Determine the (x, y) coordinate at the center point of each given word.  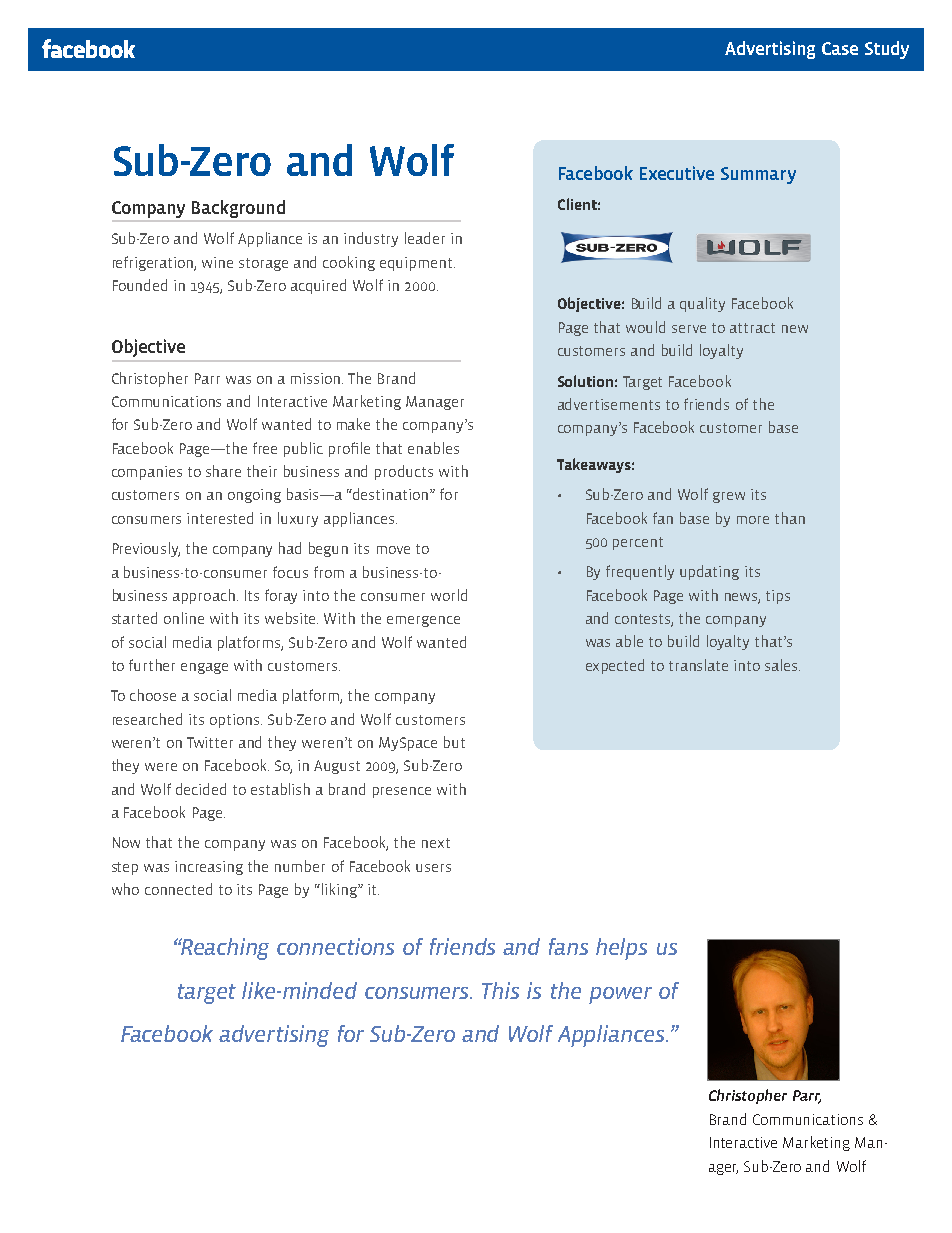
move (393, 550)
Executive (677, 173)
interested (220, 518)
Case (840, 48)
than (790, 518)
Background (238, 210)
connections (335, 946)
